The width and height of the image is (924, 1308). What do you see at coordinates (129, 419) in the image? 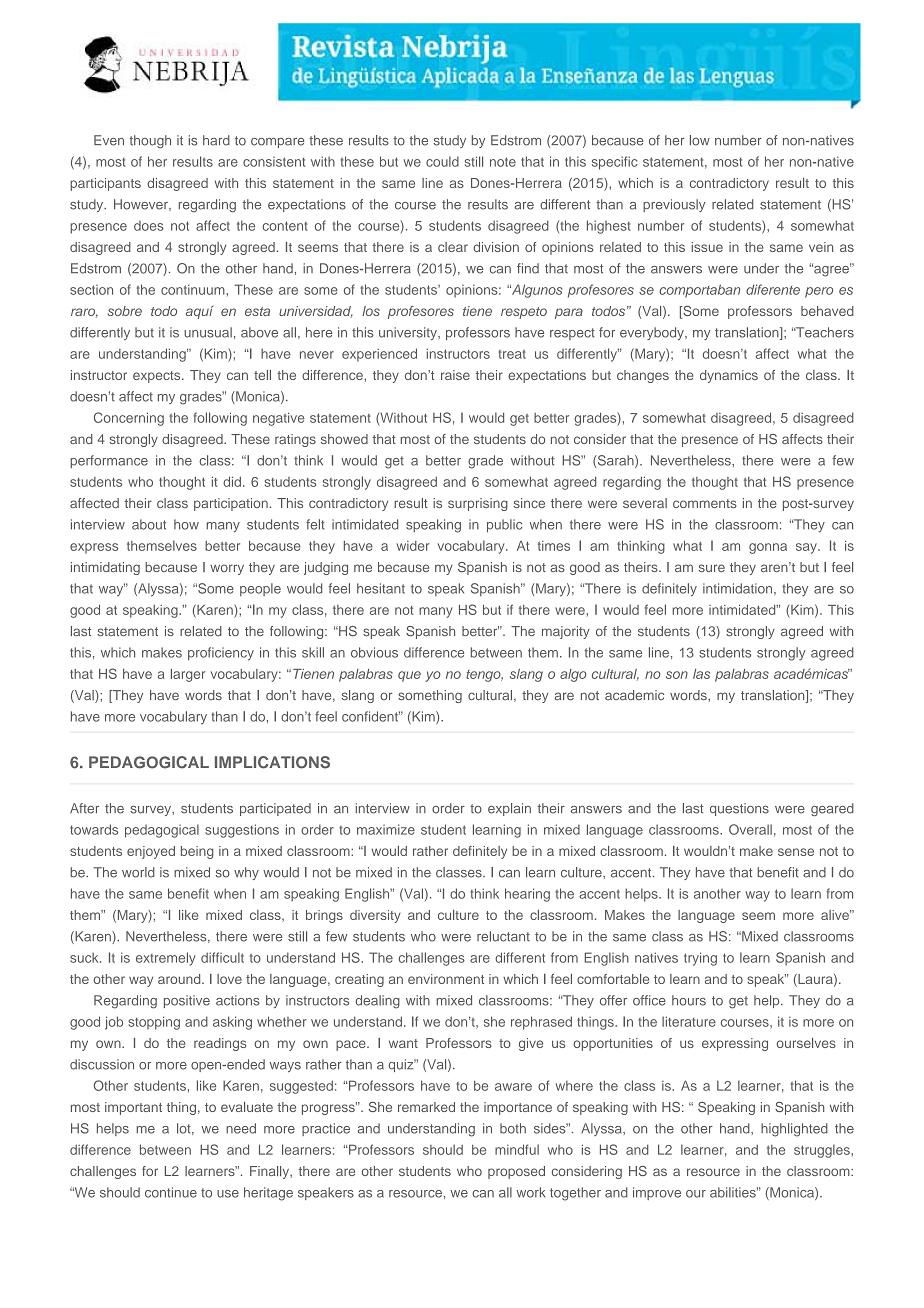
I see `Concerning` at bounding box center [129, 419].
